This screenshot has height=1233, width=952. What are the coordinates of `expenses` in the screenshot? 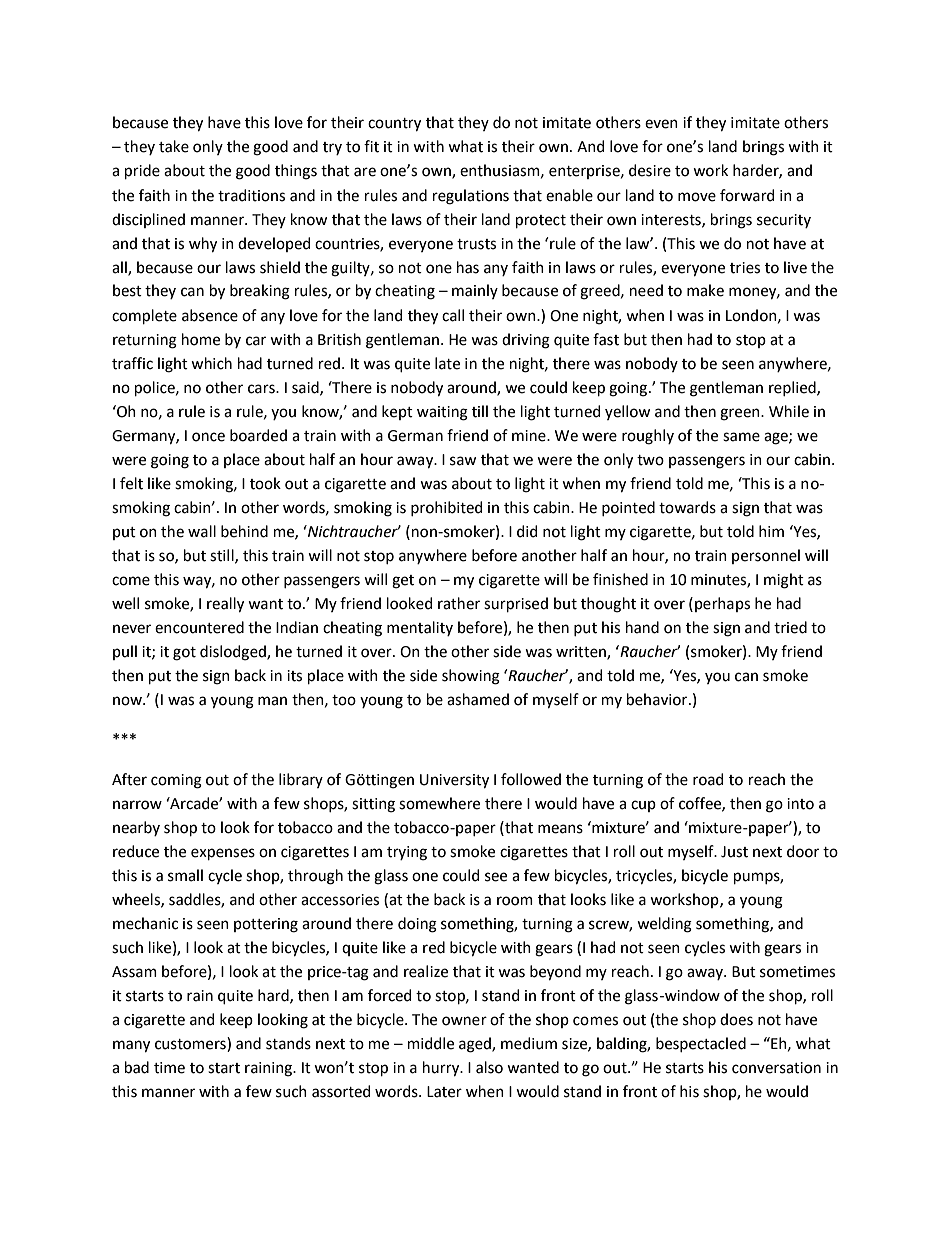 It's located at (223, 854).
